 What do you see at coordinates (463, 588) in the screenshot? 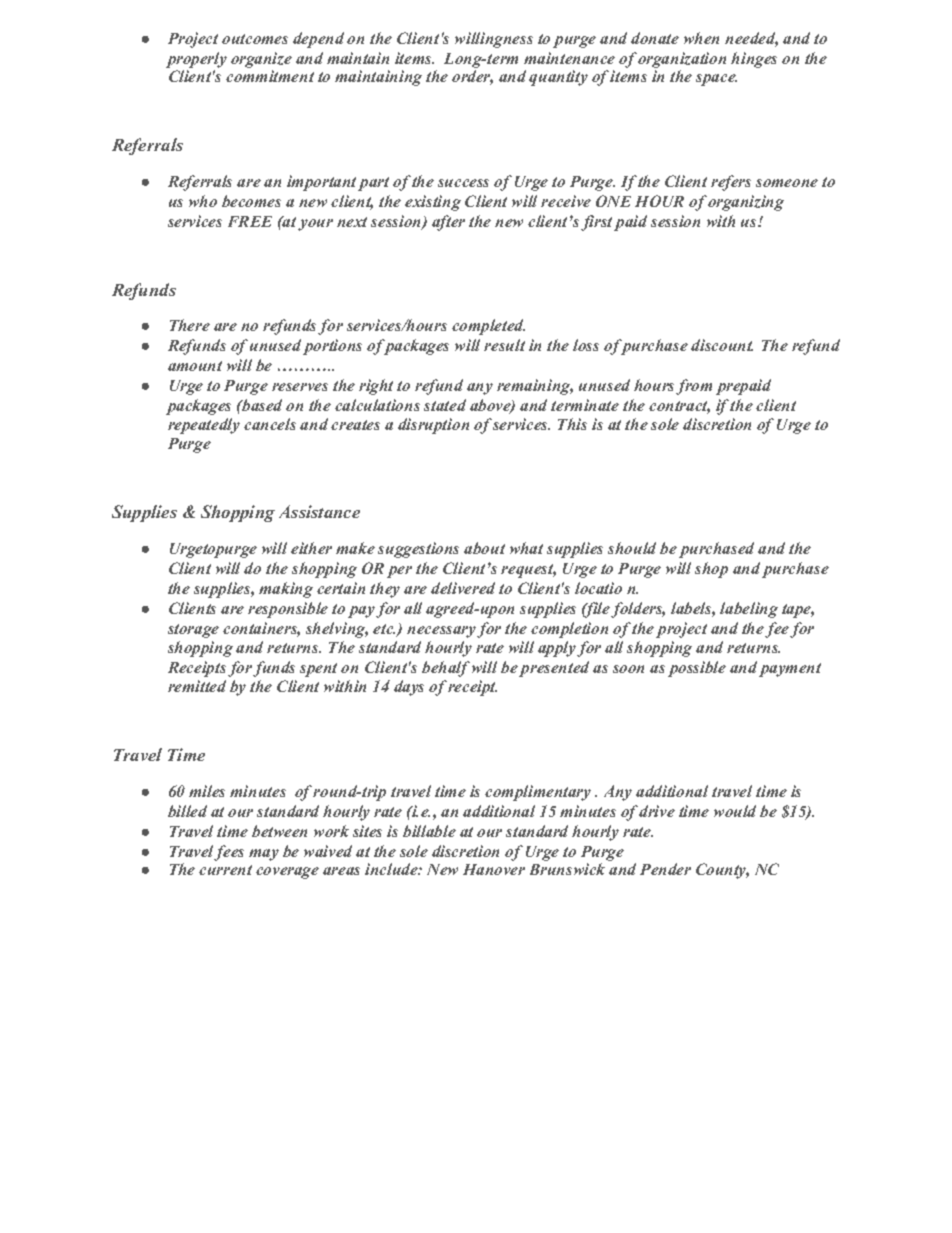
I see `delivered` at bounding box center [463, 588].
